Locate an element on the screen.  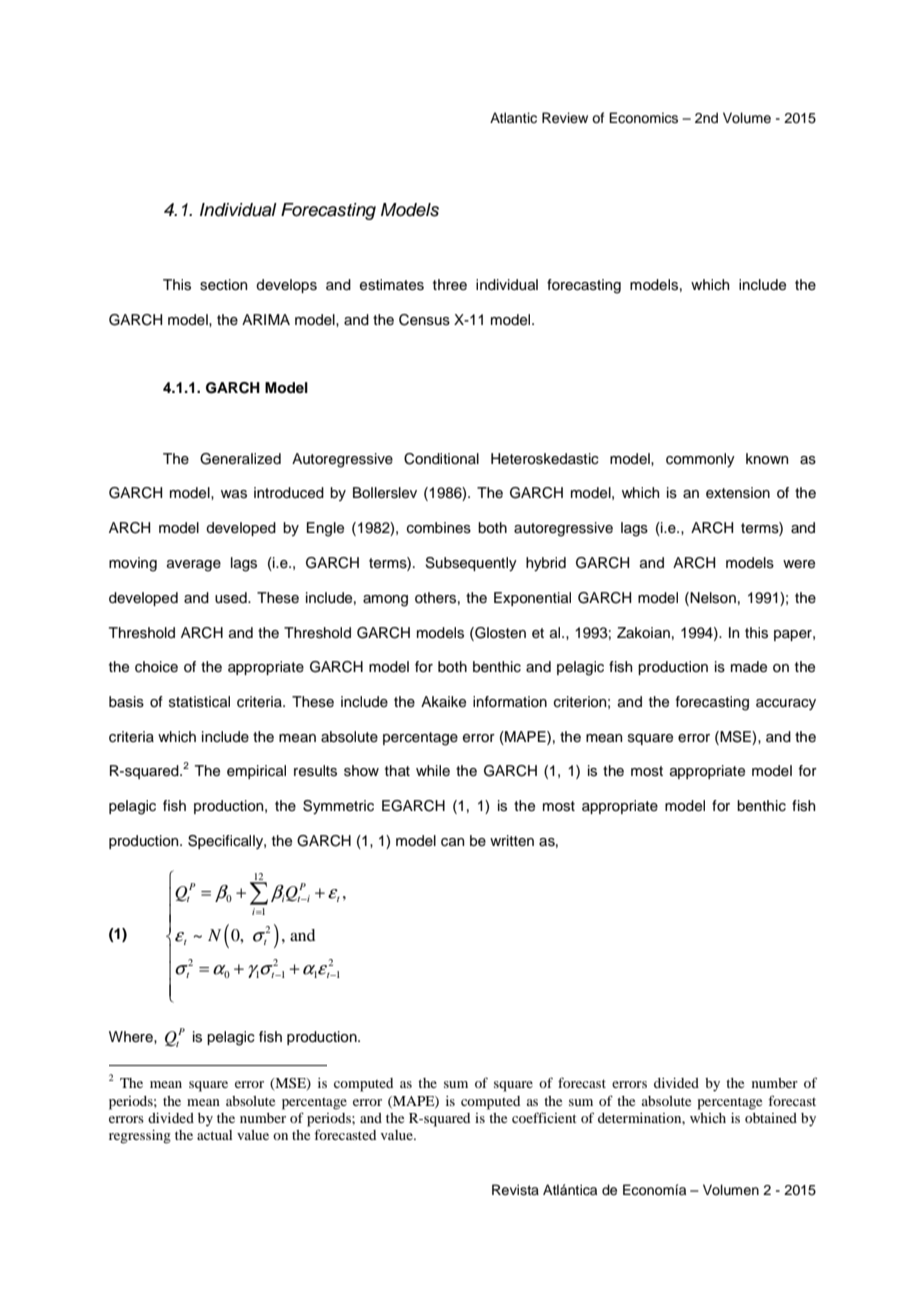
Revista is located at coordinates (515, 1190).
